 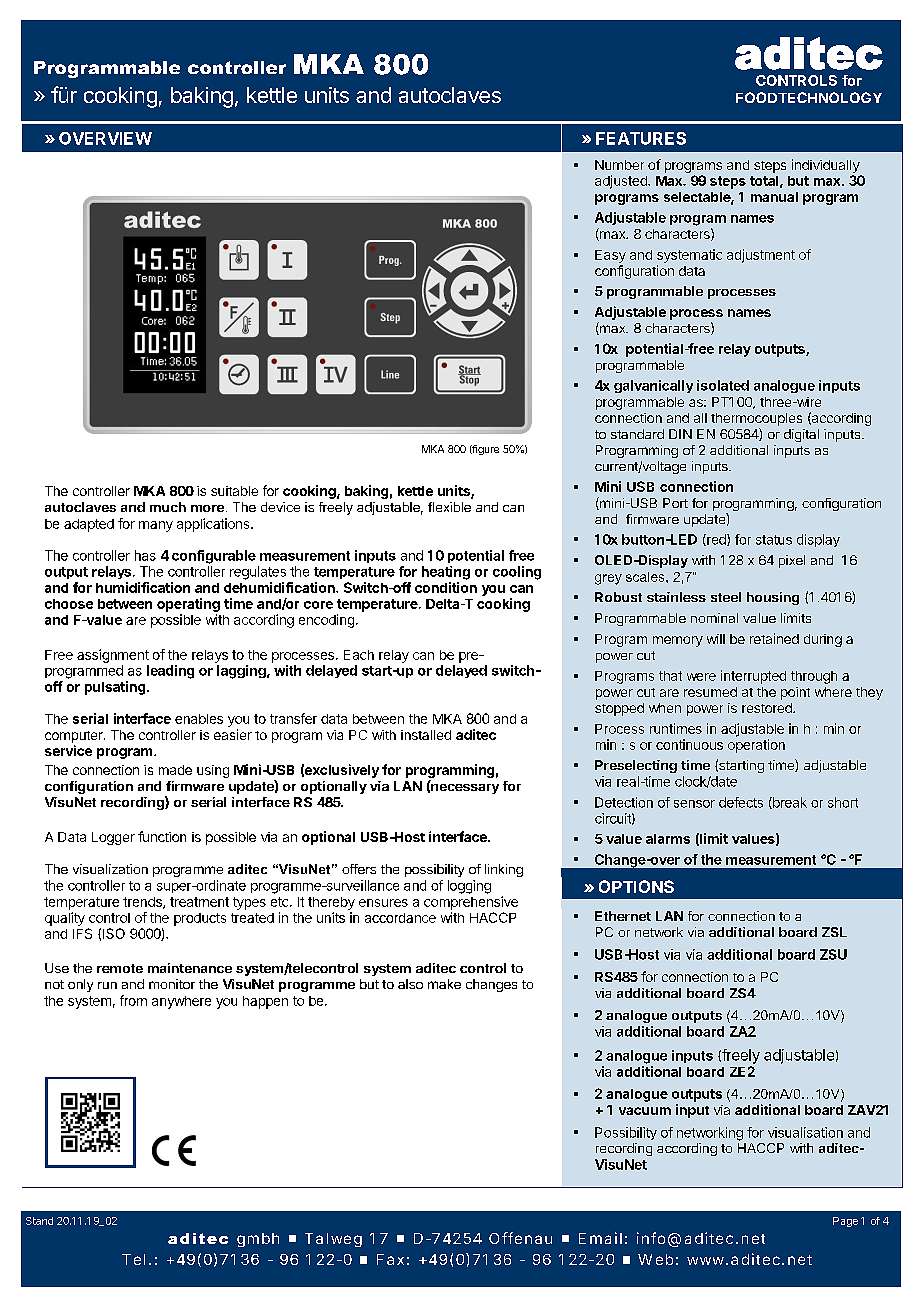 I want to click on Page, so click(x=845, y=1222).
